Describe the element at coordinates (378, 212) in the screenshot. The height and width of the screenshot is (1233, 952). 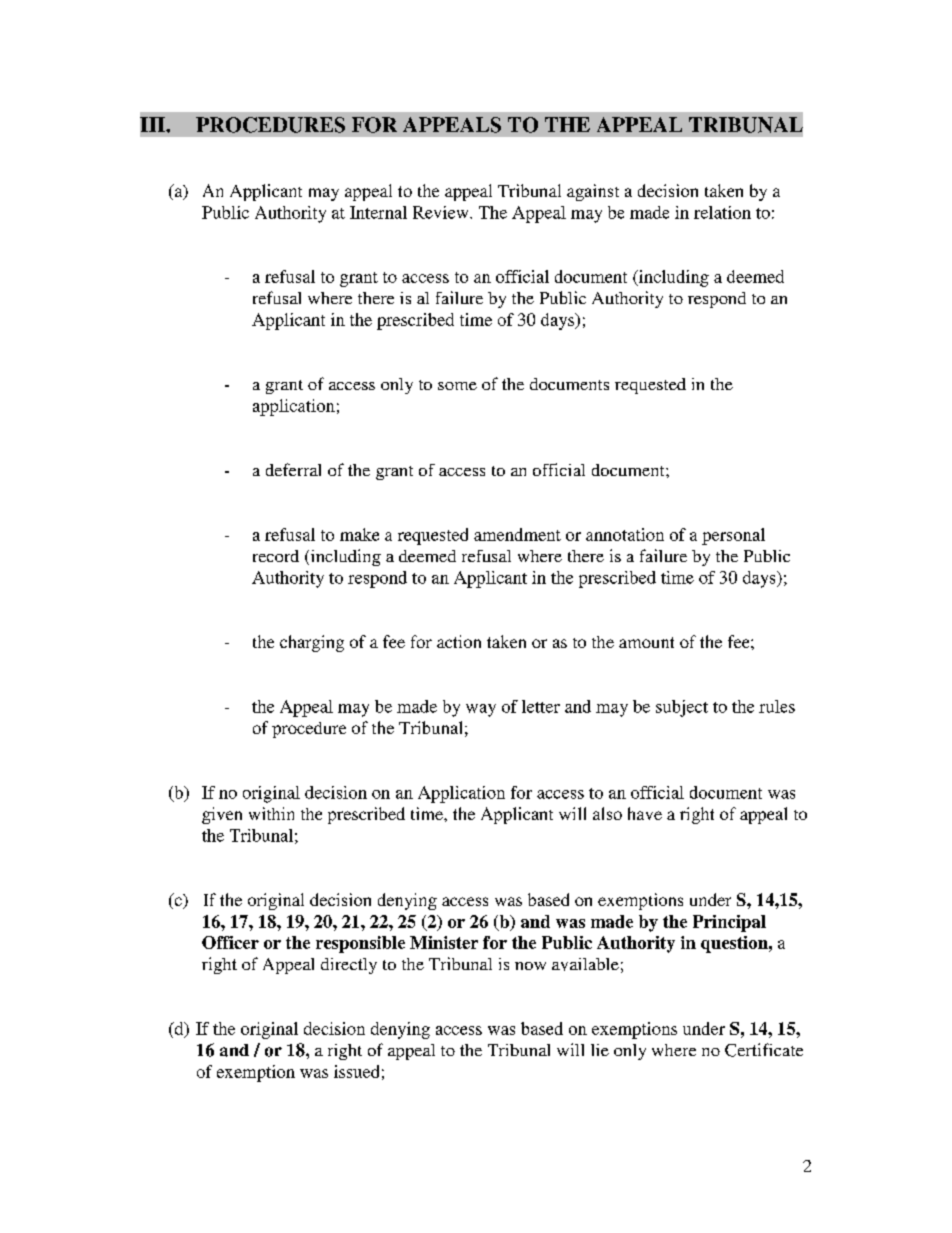
I see `Internal` at that location.
